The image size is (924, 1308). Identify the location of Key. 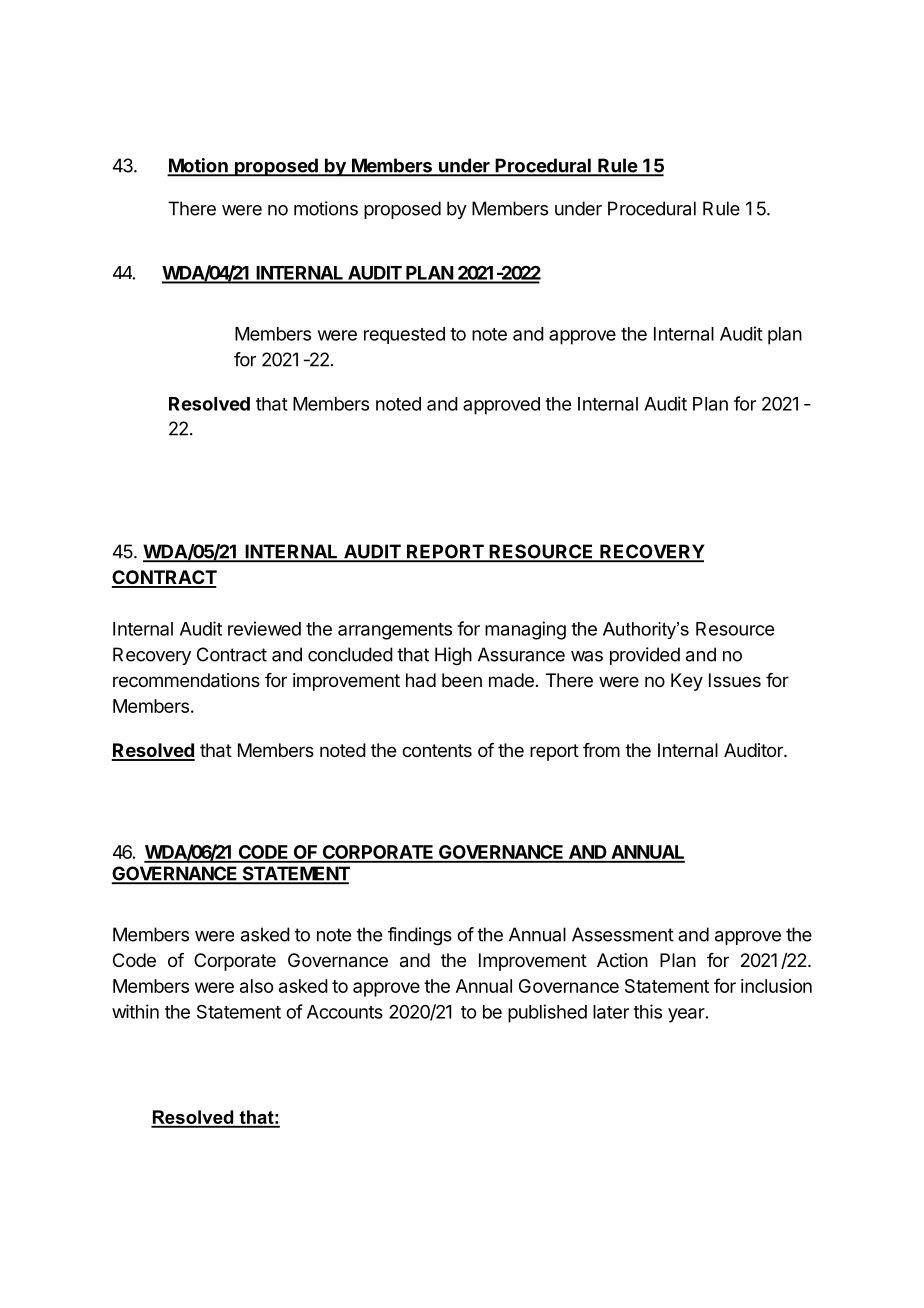
(687, 682).
